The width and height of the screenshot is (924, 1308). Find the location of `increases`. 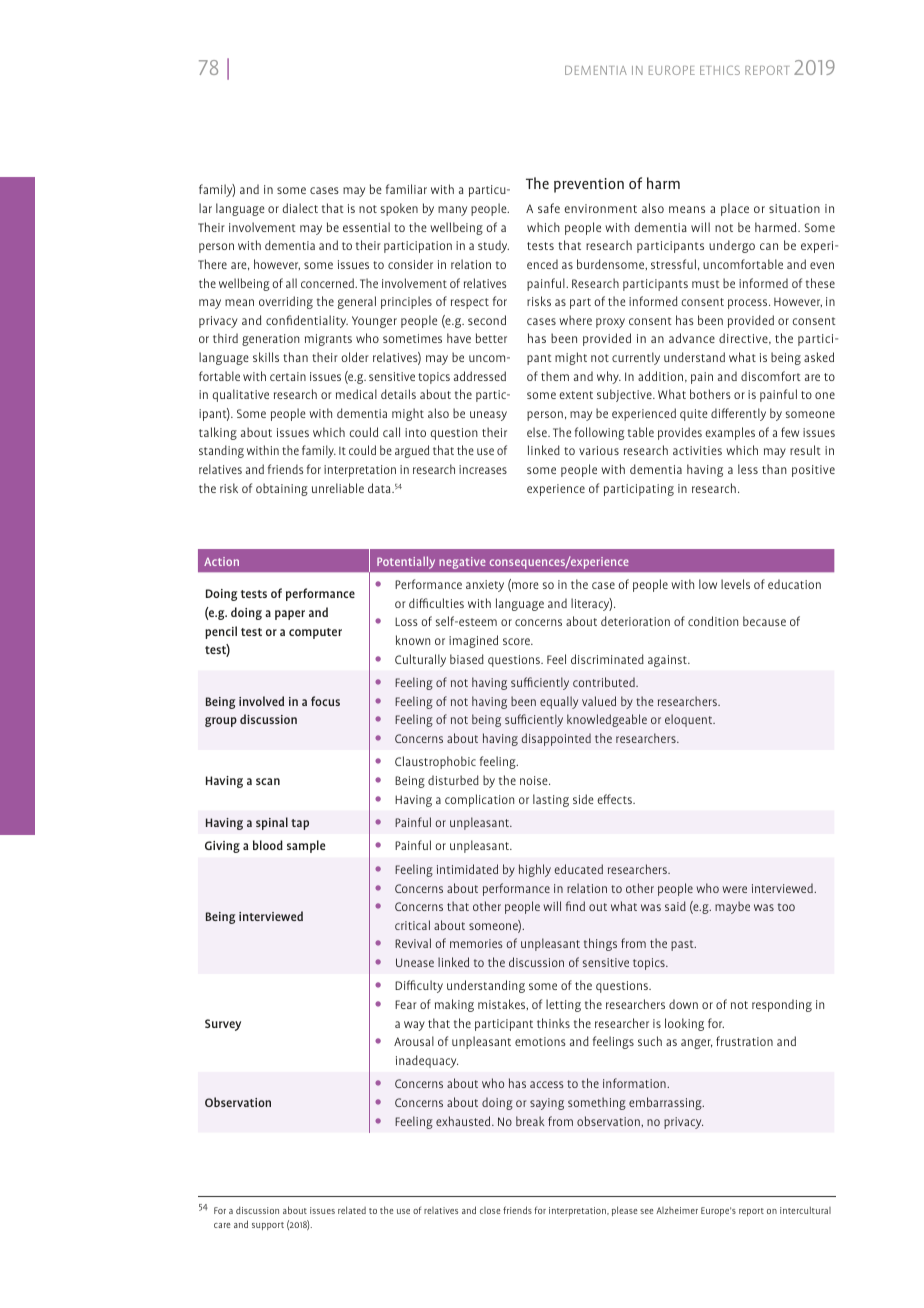

increases is located at coordinates (483, 469).
